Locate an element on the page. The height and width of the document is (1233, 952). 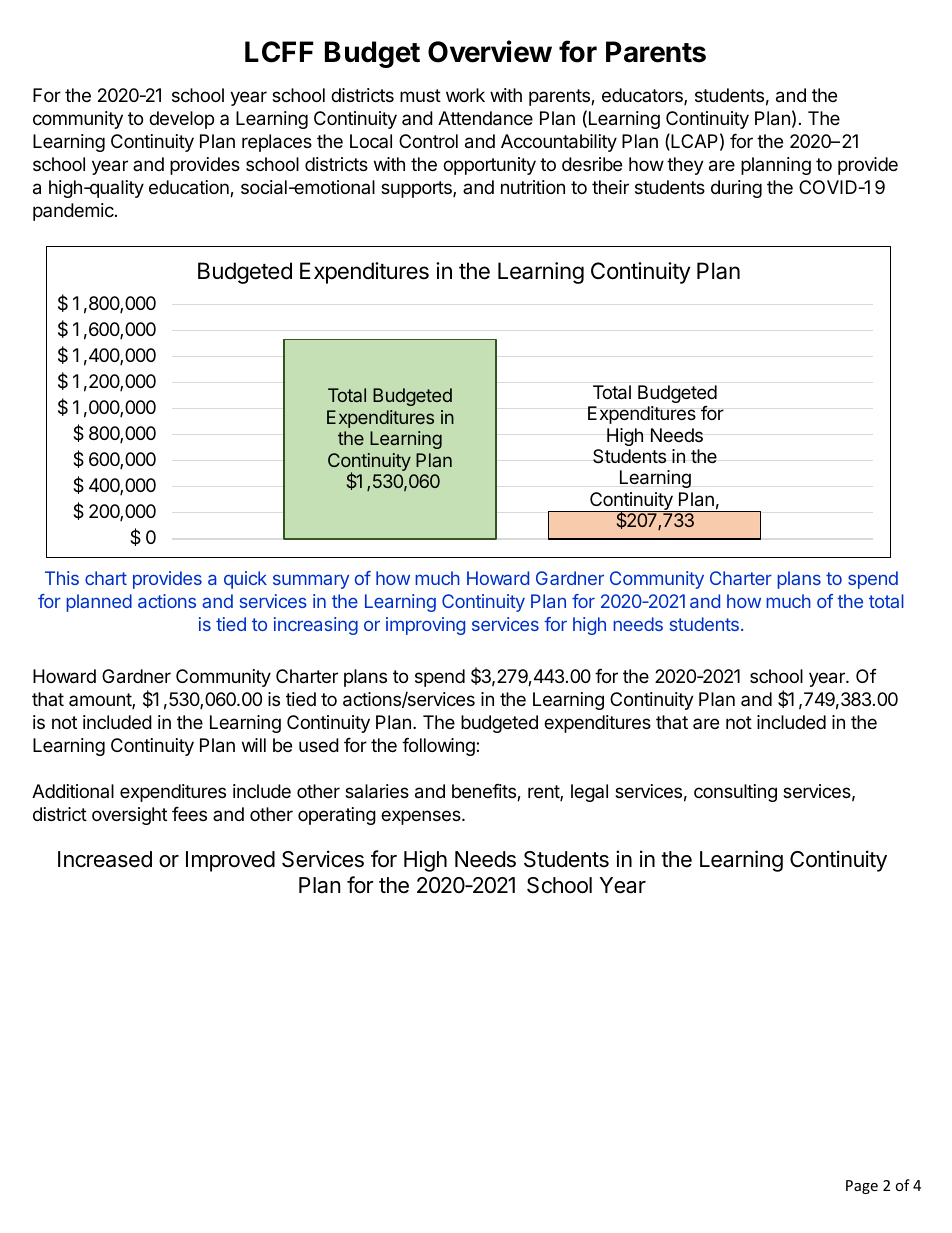
work is located at coordinates (465, 95).
